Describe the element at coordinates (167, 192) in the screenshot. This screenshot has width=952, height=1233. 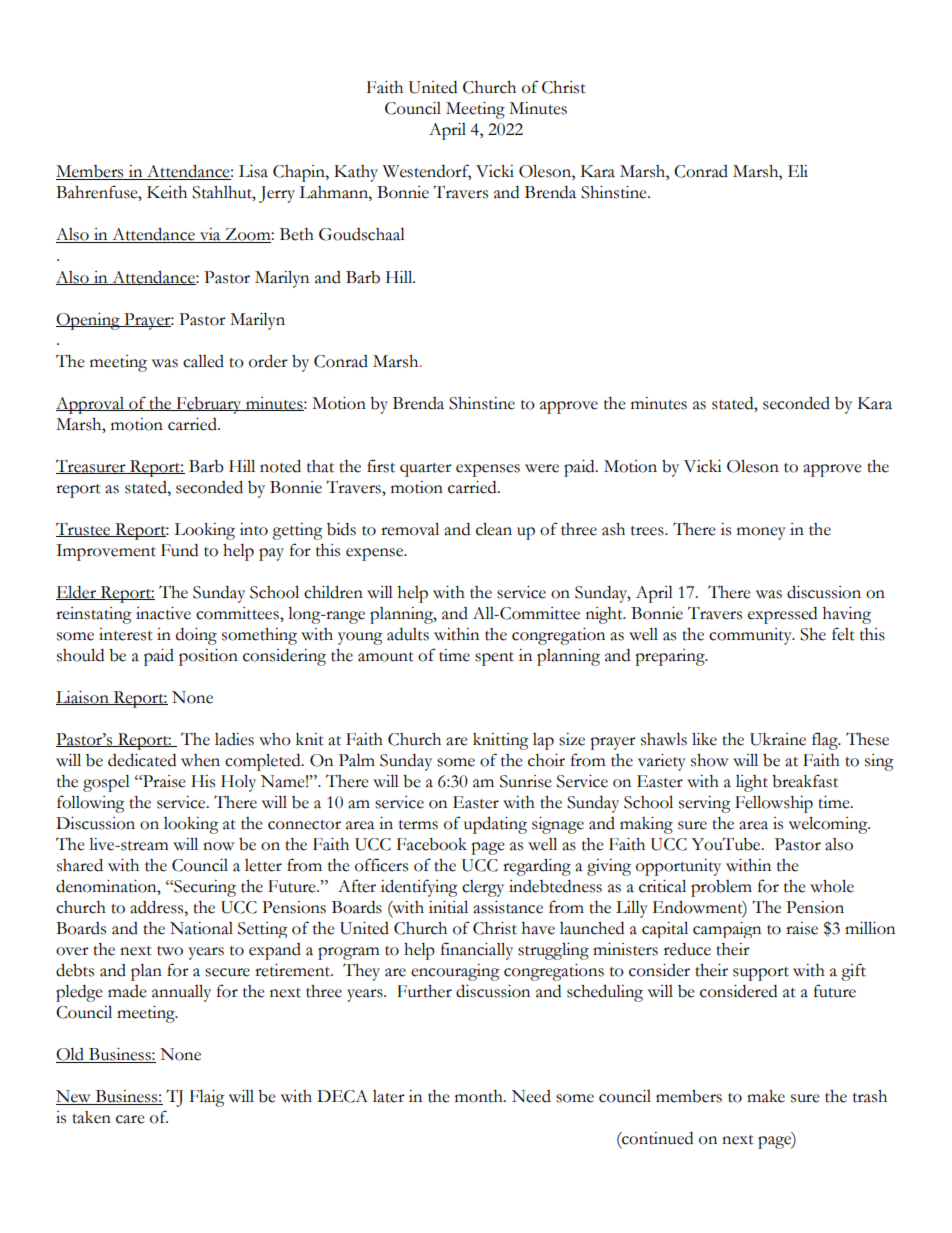
I see `Keith` at that location.
